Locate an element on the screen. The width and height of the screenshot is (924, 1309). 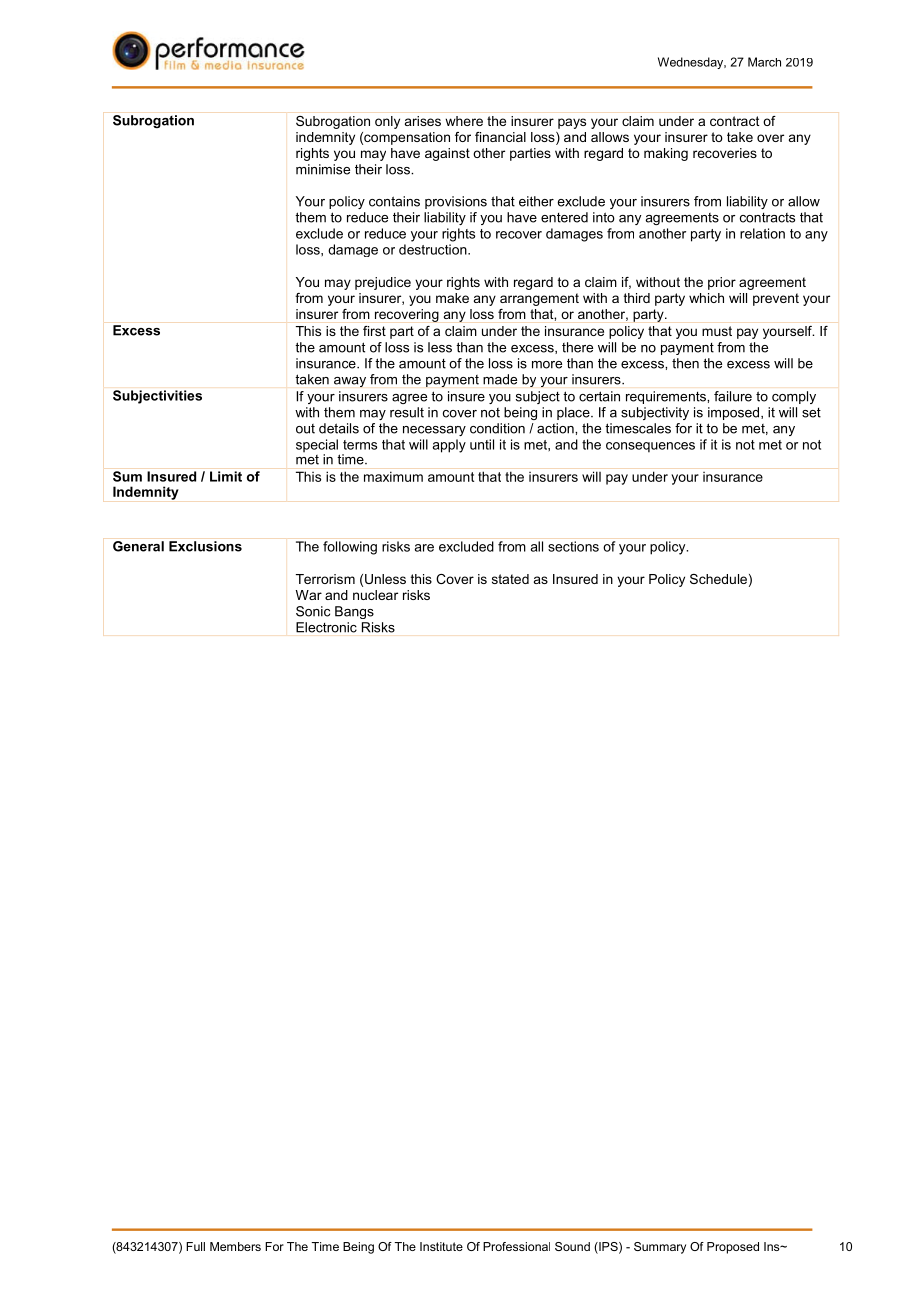
are is located at coordinates (424, 548).
